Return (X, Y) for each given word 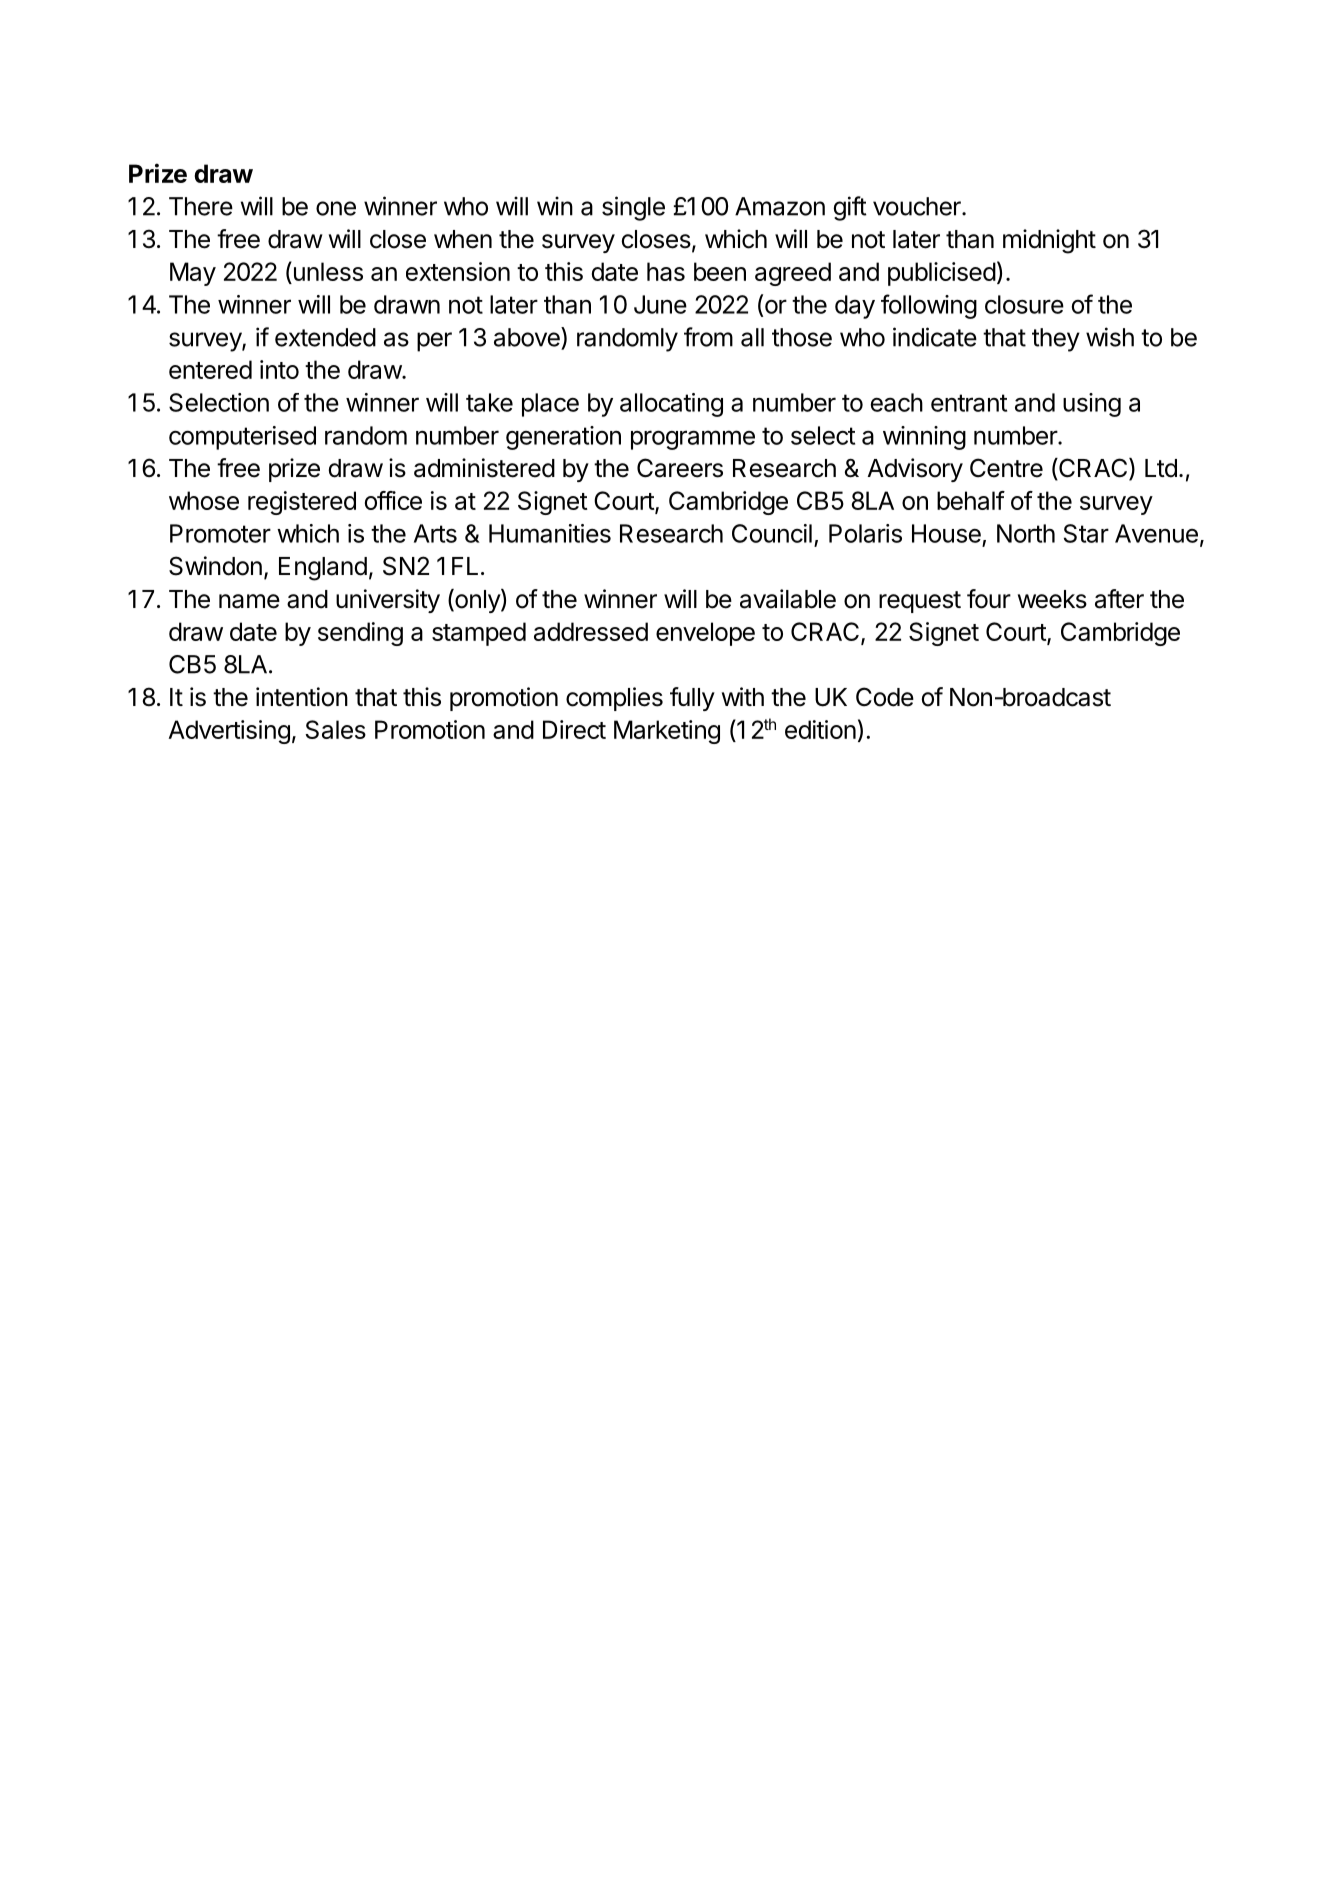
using (1092, 405)
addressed (591, 631)
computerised (242, 438)
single (633, 208)
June (660, 304)
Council (772, 533)
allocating (671, 405)
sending (360, 634)
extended (325, 337)
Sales (335, 729)
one (336, 208)
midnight (1049, 241)
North (1026, 533)
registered (302, 503)
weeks (1052, 599)
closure (1024, 304)
